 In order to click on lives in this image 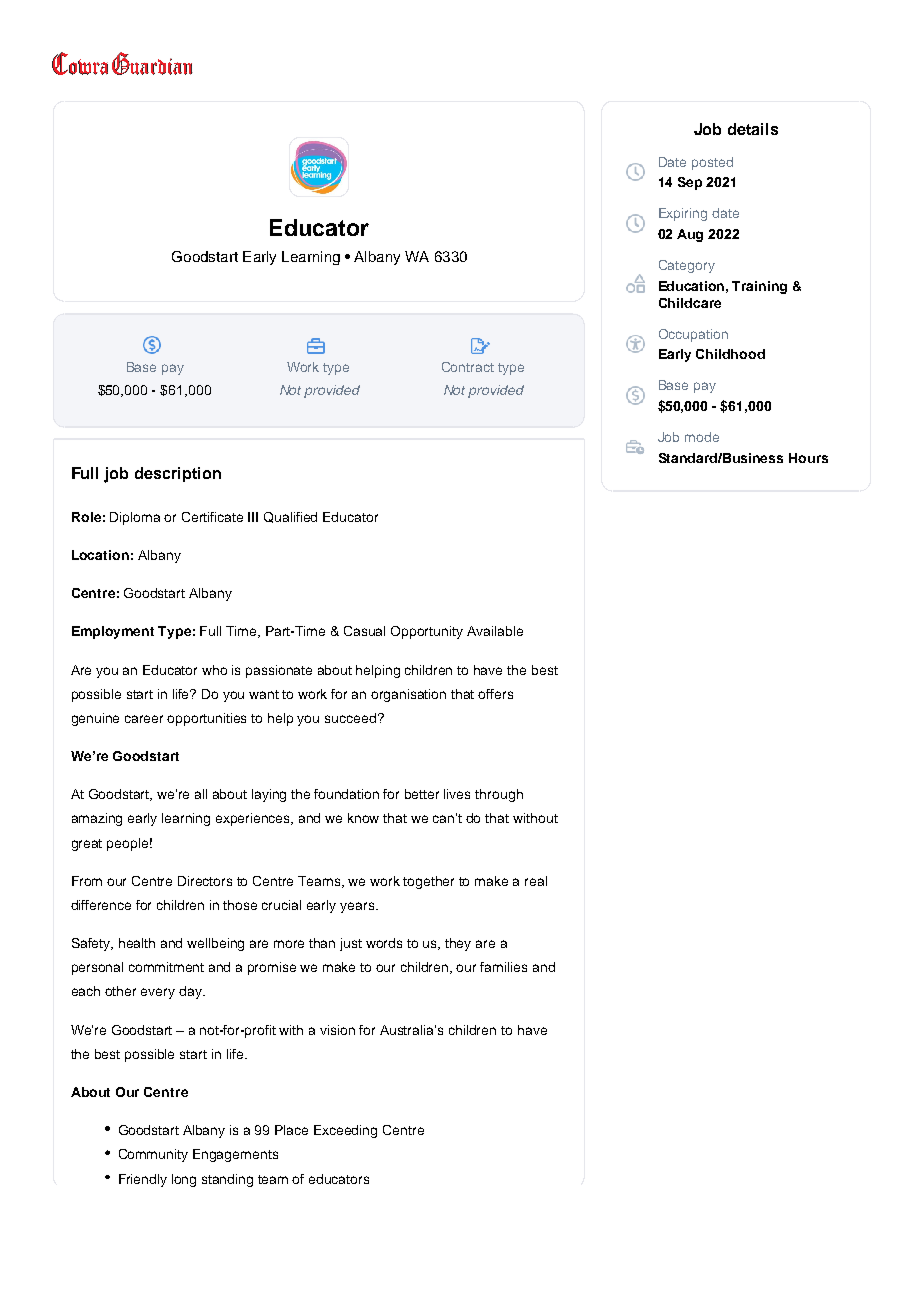, I will do `click(457, 794)`.
